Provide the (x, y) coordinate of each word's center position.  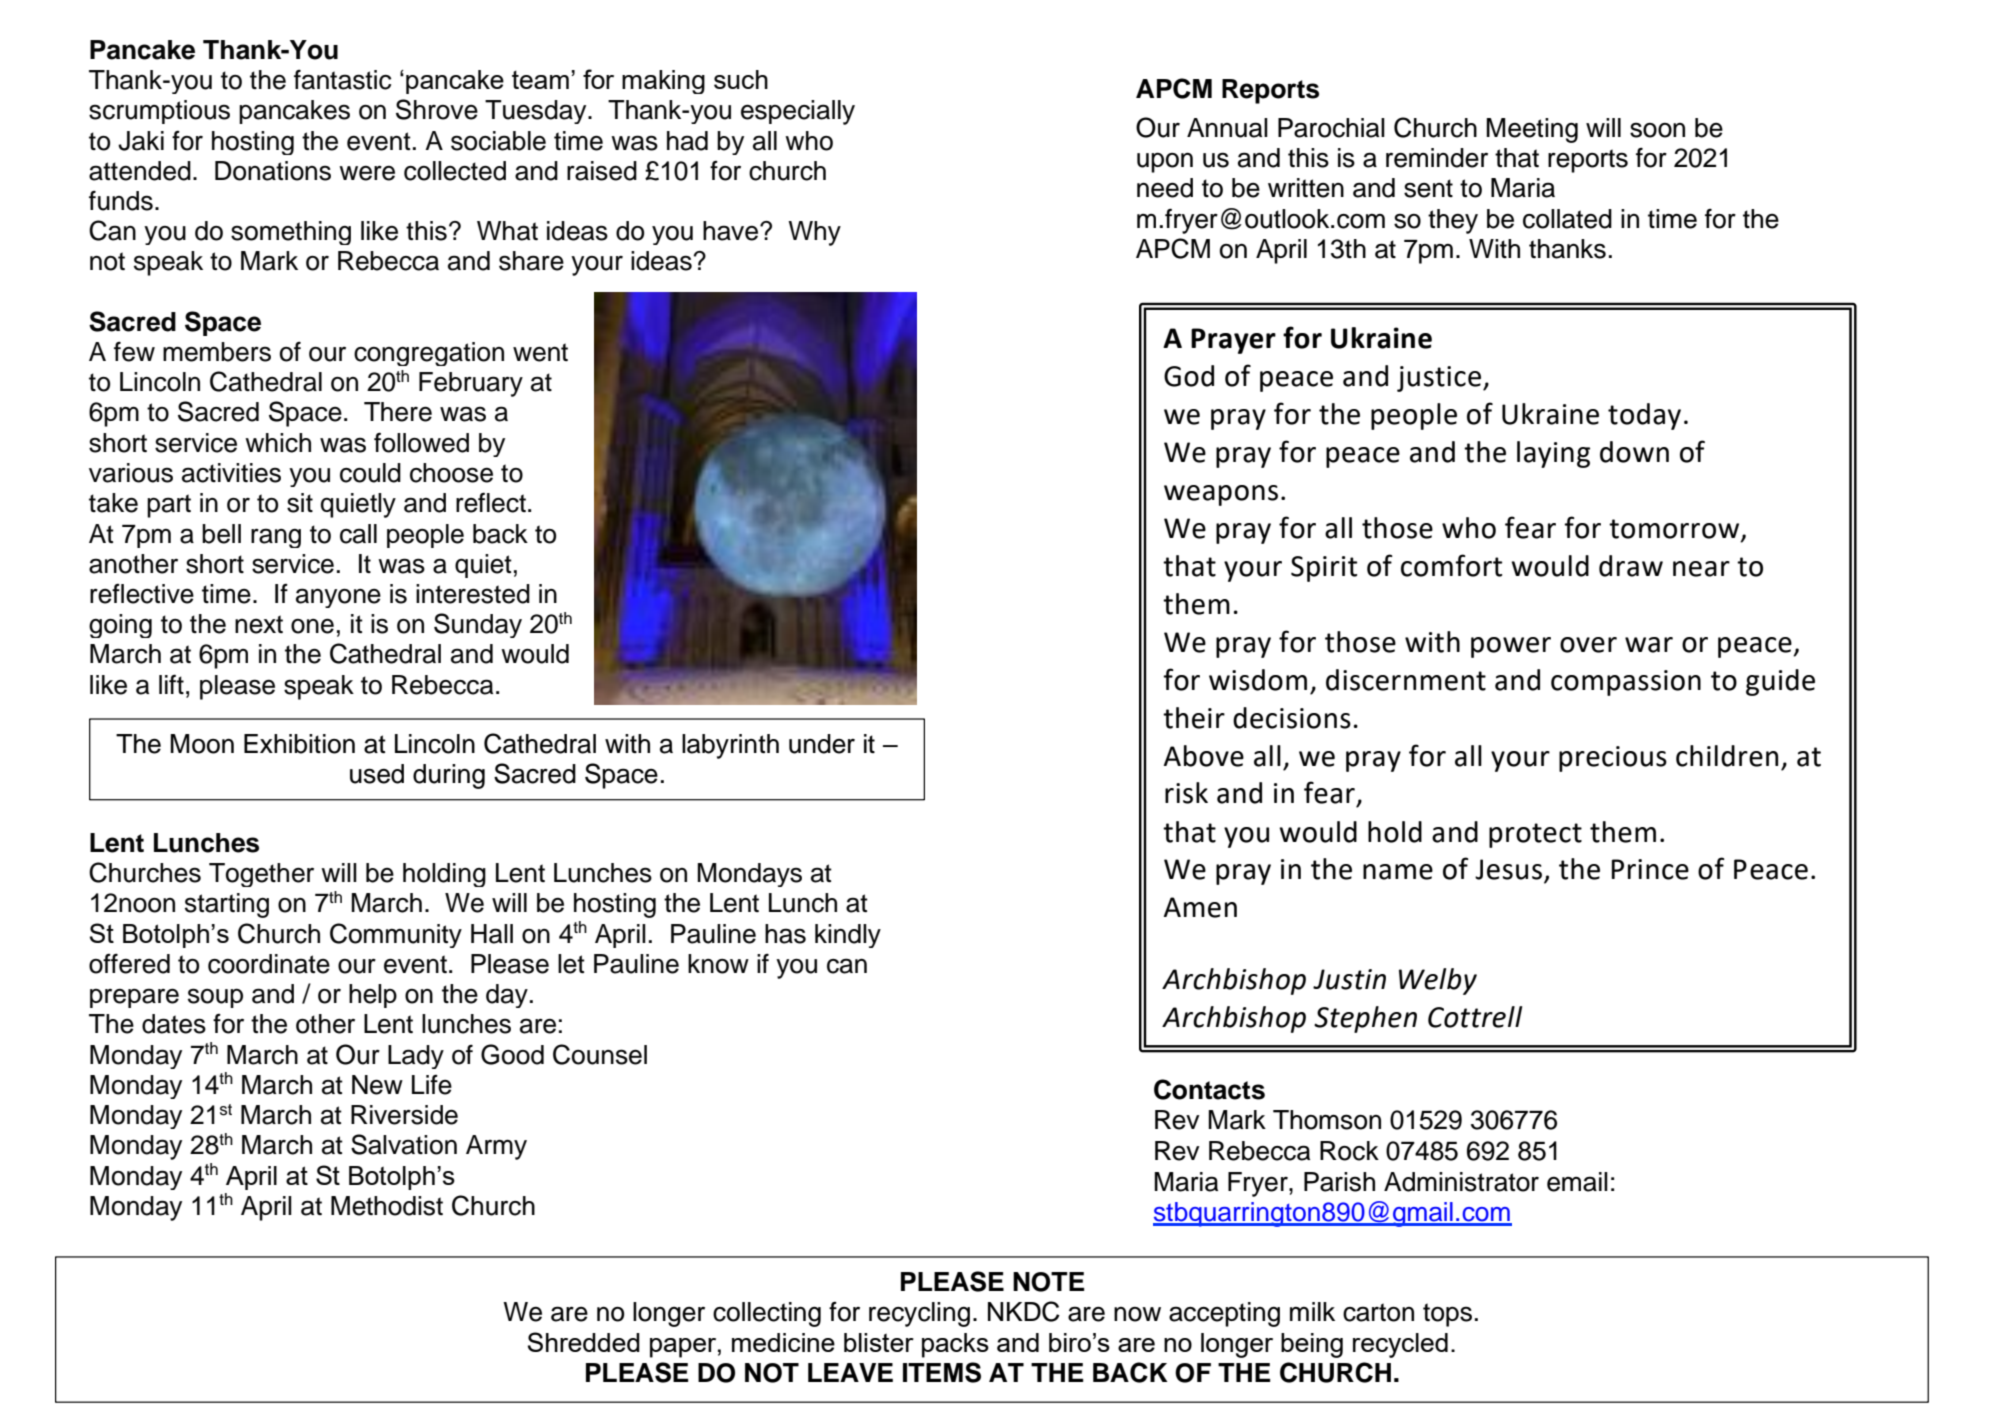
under (822, 744)
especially (798, 112)
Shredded (584, 1342)
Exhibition (299, 744)
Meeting (1532, 130)
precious (1613, 759)
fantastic (342, 79)
